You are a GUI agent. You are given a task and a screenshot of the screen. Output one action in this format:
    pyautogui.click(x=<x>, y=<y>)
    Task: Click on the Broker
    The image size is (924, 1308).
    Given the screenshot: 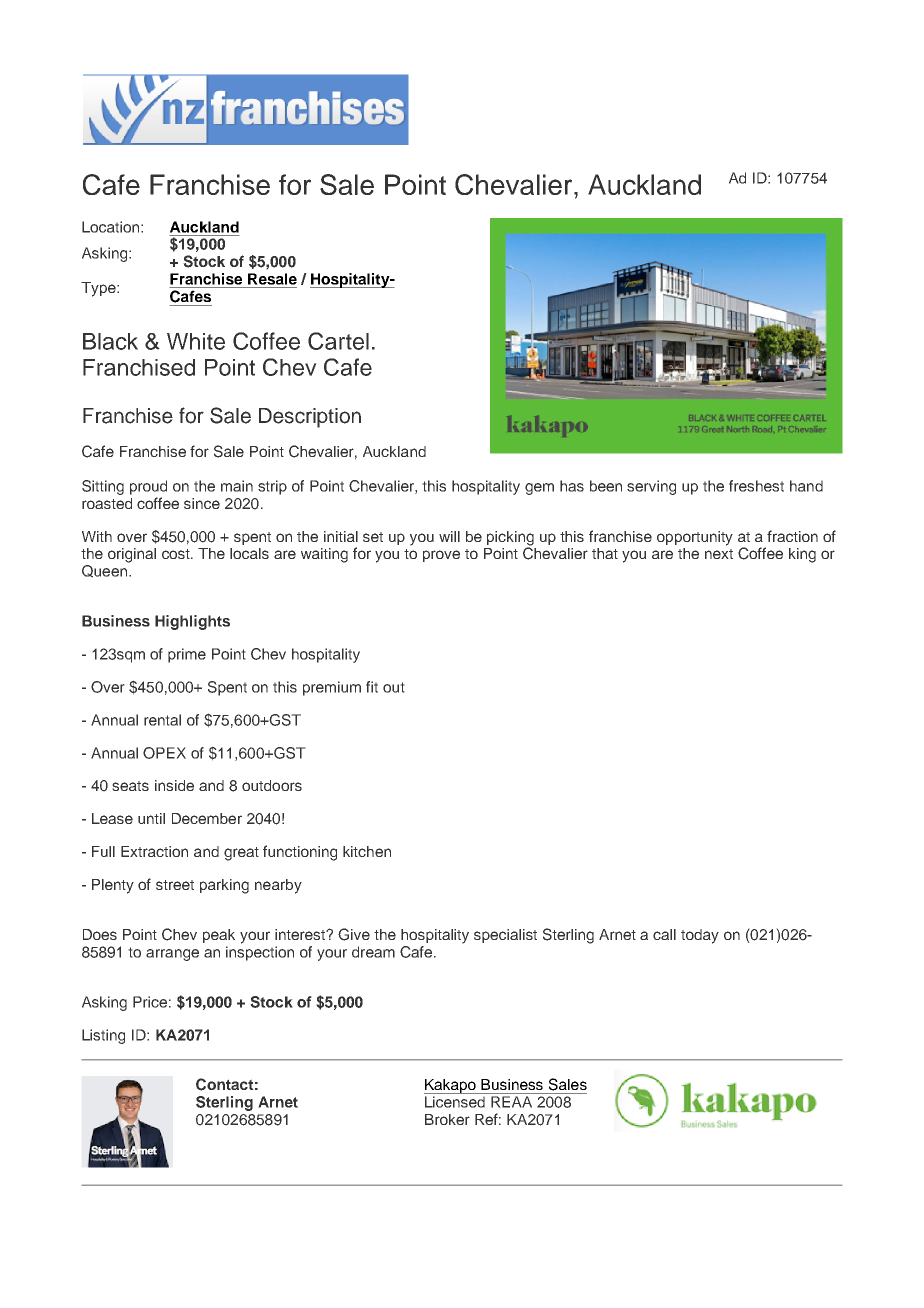 What is the action you would take?
    pyautogui.click(x=447, y=1119)
